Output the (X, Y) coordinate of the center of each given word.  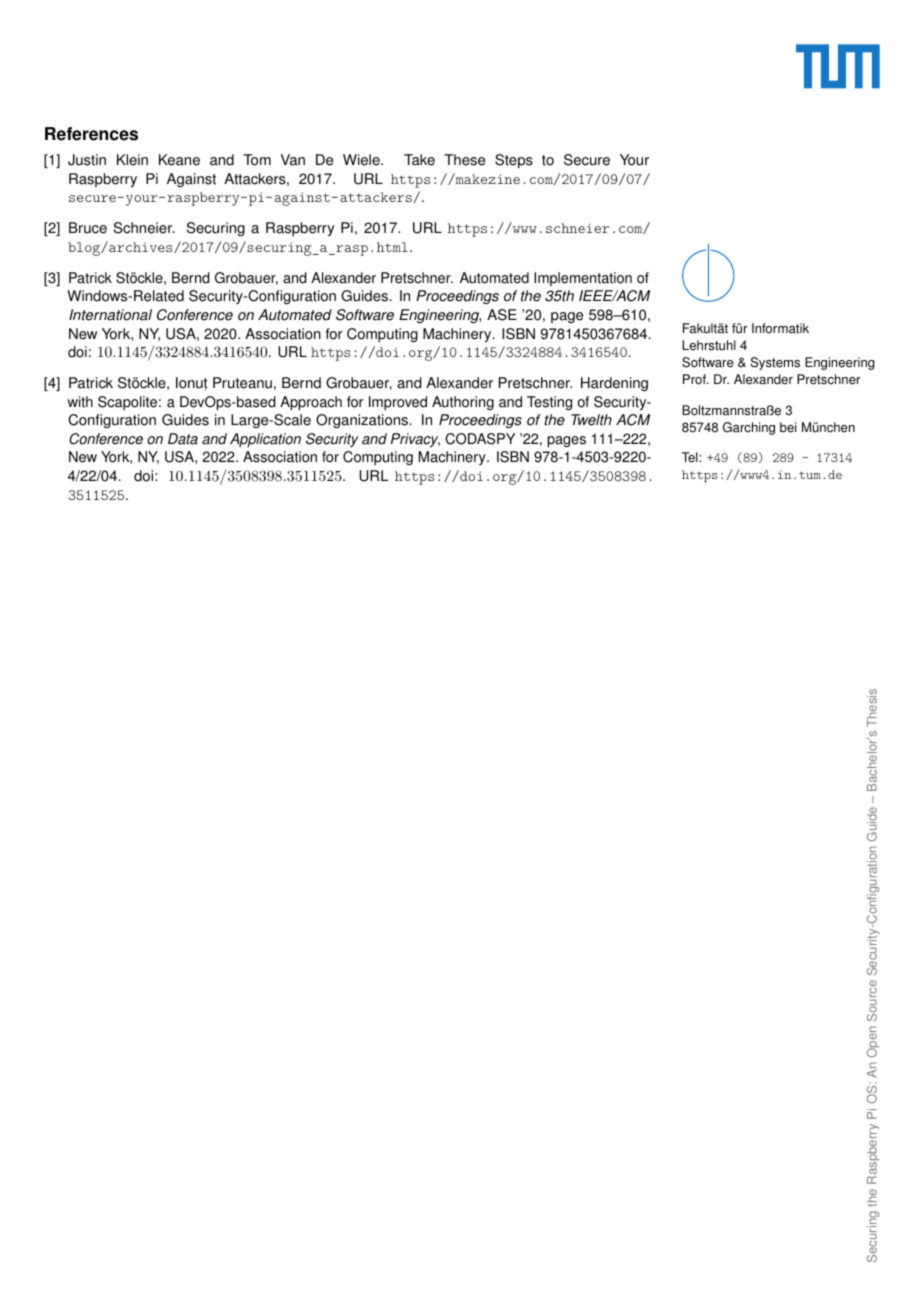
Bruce (88, 228)
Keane (179, 160)
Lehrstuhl (709, 345)
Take (419, 160)
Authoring (463, 403)
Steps (514, 161)
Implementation (583, 279)
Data (183, 439)
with (80, 402)
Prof (695, 379)
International (110, 315)
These (464, 160)
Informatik (780, 328)
